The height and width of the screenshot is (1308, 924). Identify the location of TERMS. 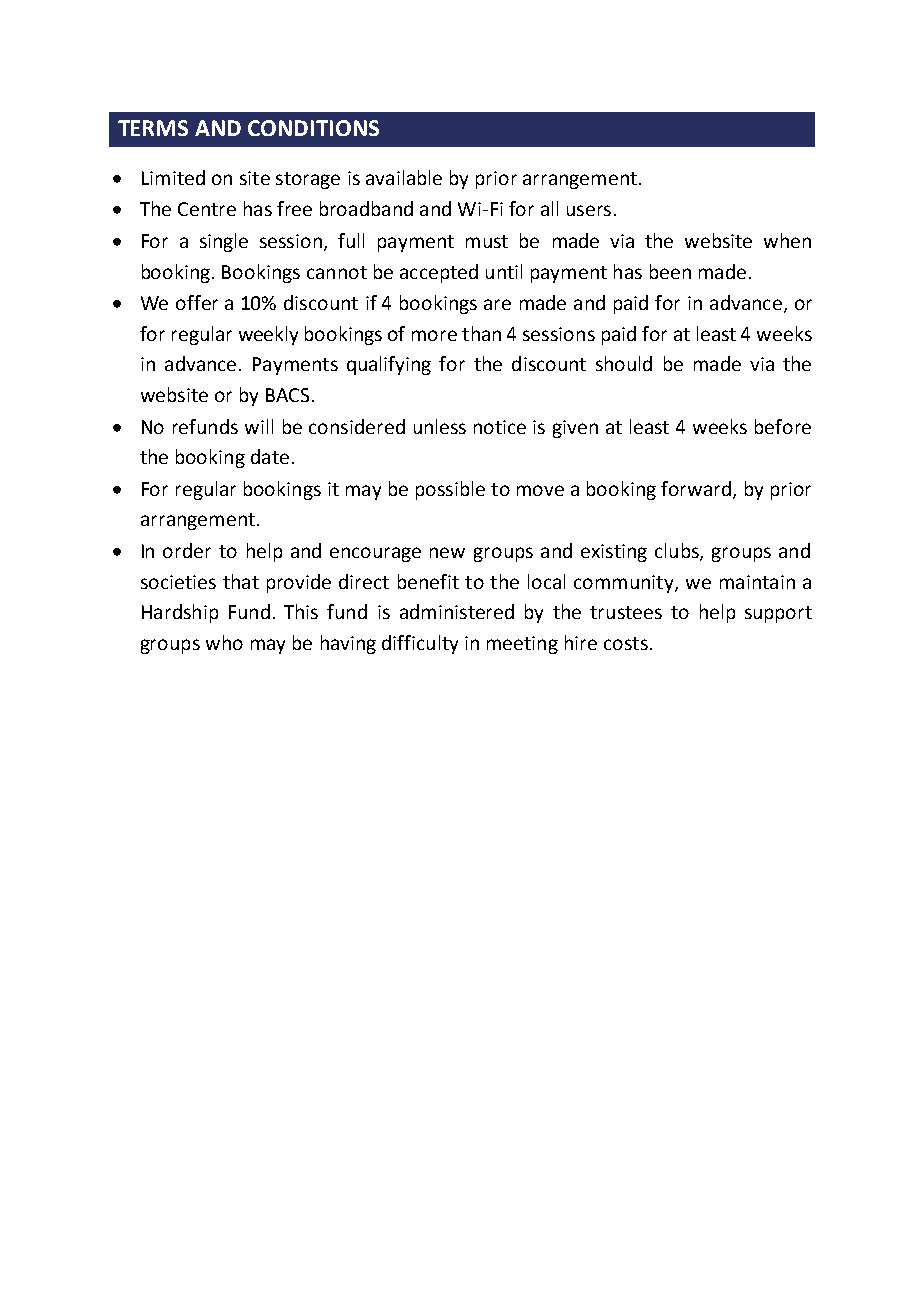
(153, 128).
